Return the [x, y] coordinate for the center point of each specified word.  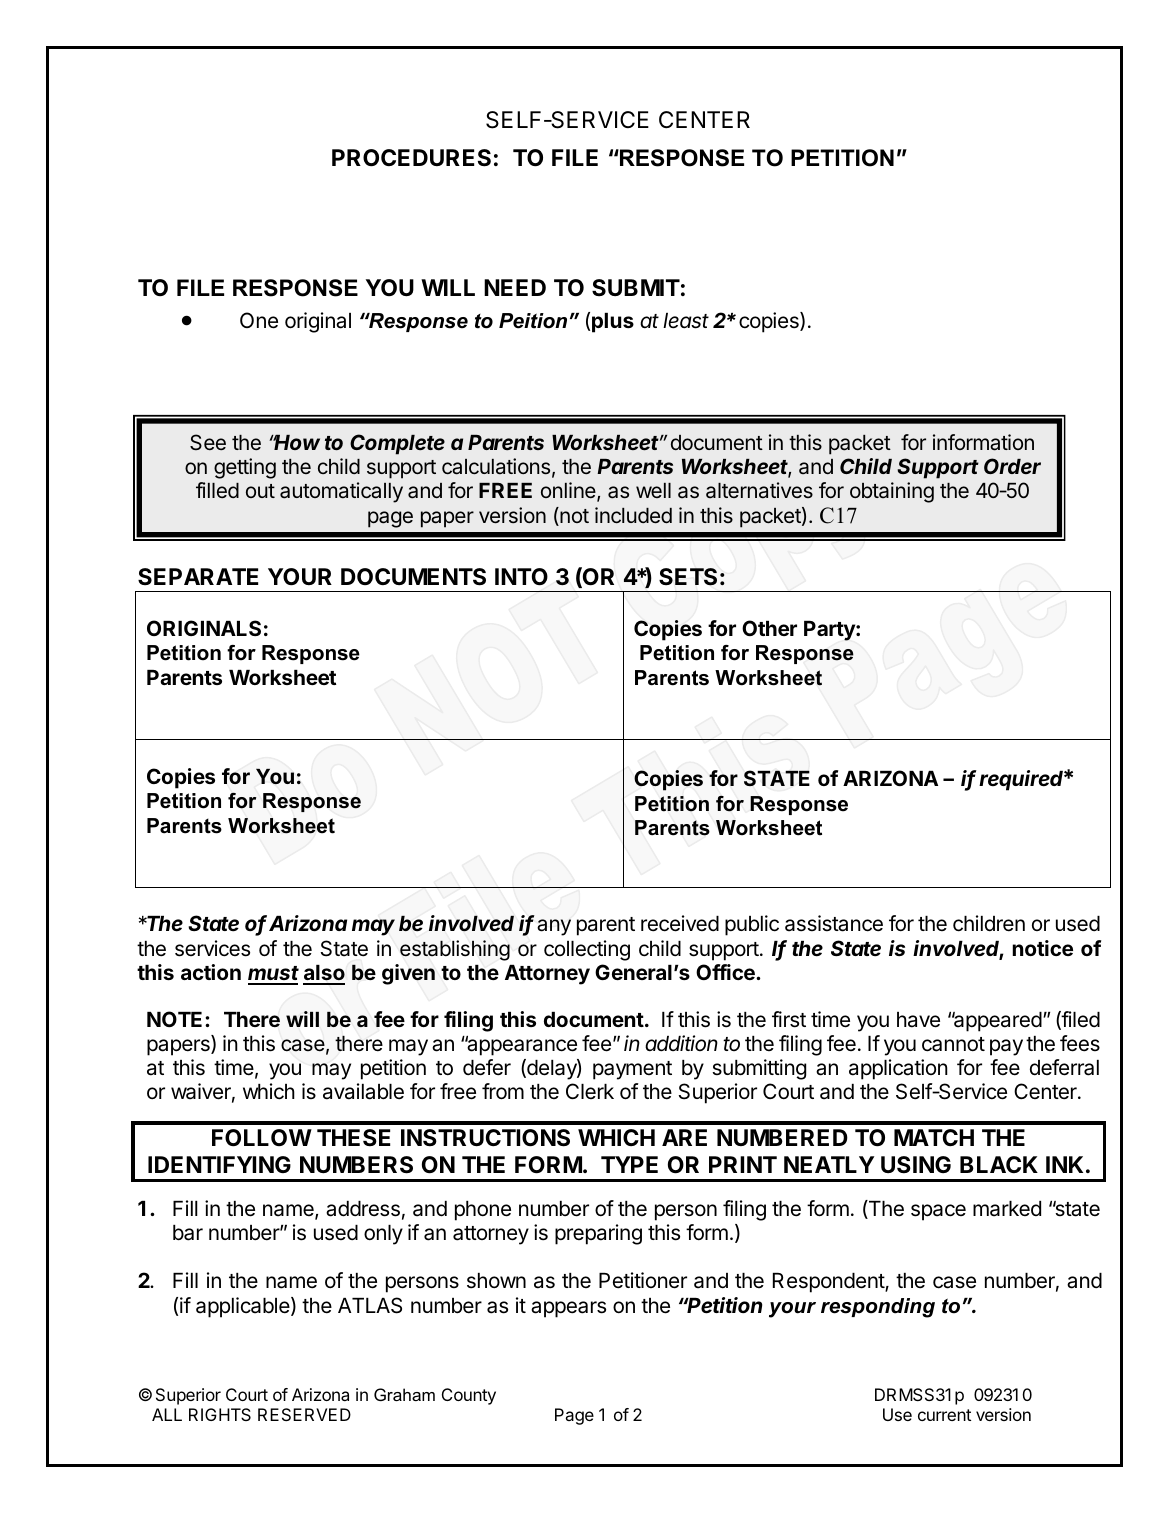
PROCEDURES [411, 158]
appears [568, 1309]
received [680, 923]
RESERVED [304, 1414]
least [686, 321]
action [211, 972]
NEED [515, 287]
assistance [834, 923]
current [944, 1415]
